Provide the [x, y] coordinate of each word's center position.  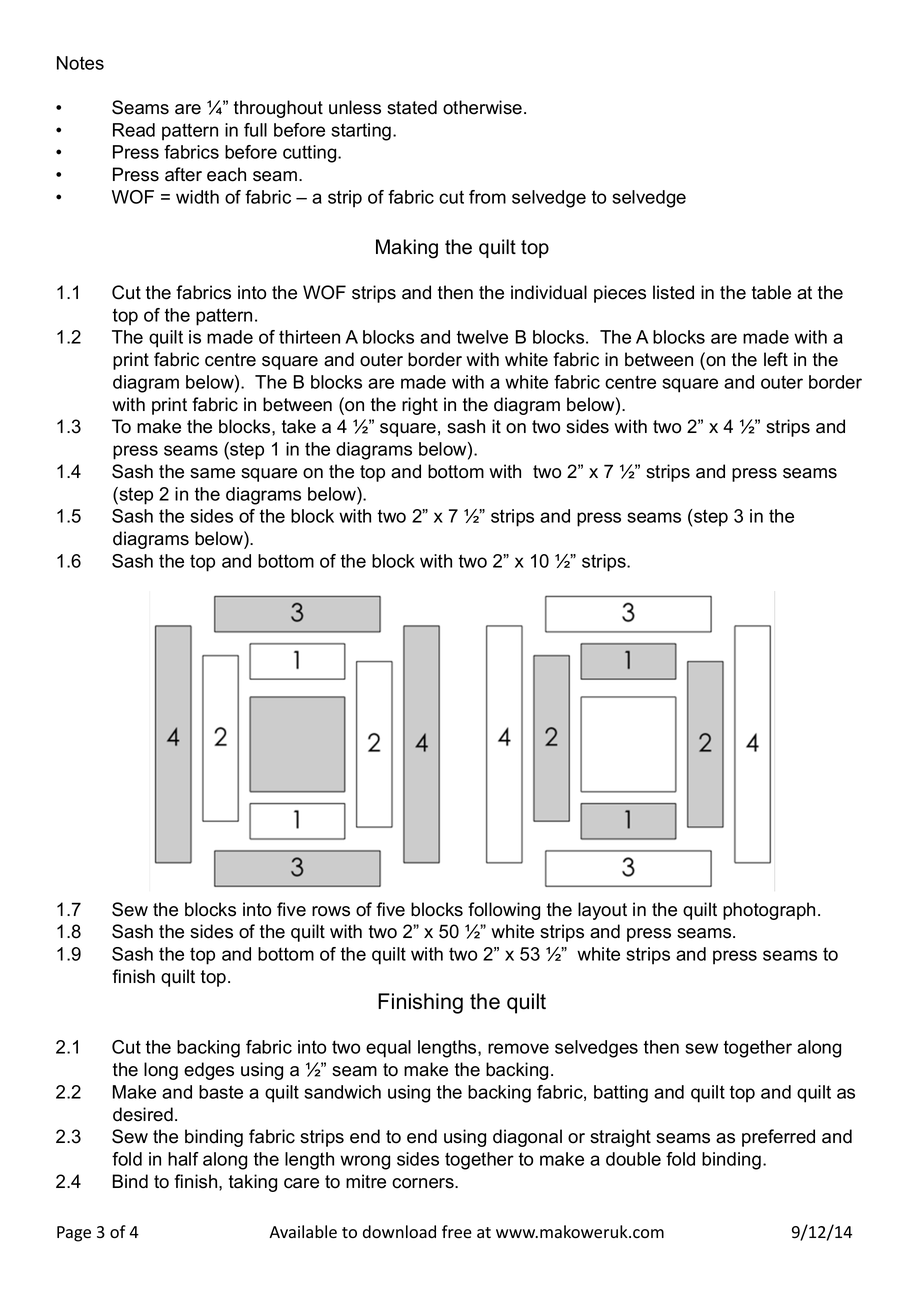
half [183, 1159]
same [212, 473]
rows [331, 911]
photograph [769, 911]
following [504, 911]
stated [412, 107]
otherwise [482, 107]
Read [134, 130]
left [776, 359]
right [420, 406]
